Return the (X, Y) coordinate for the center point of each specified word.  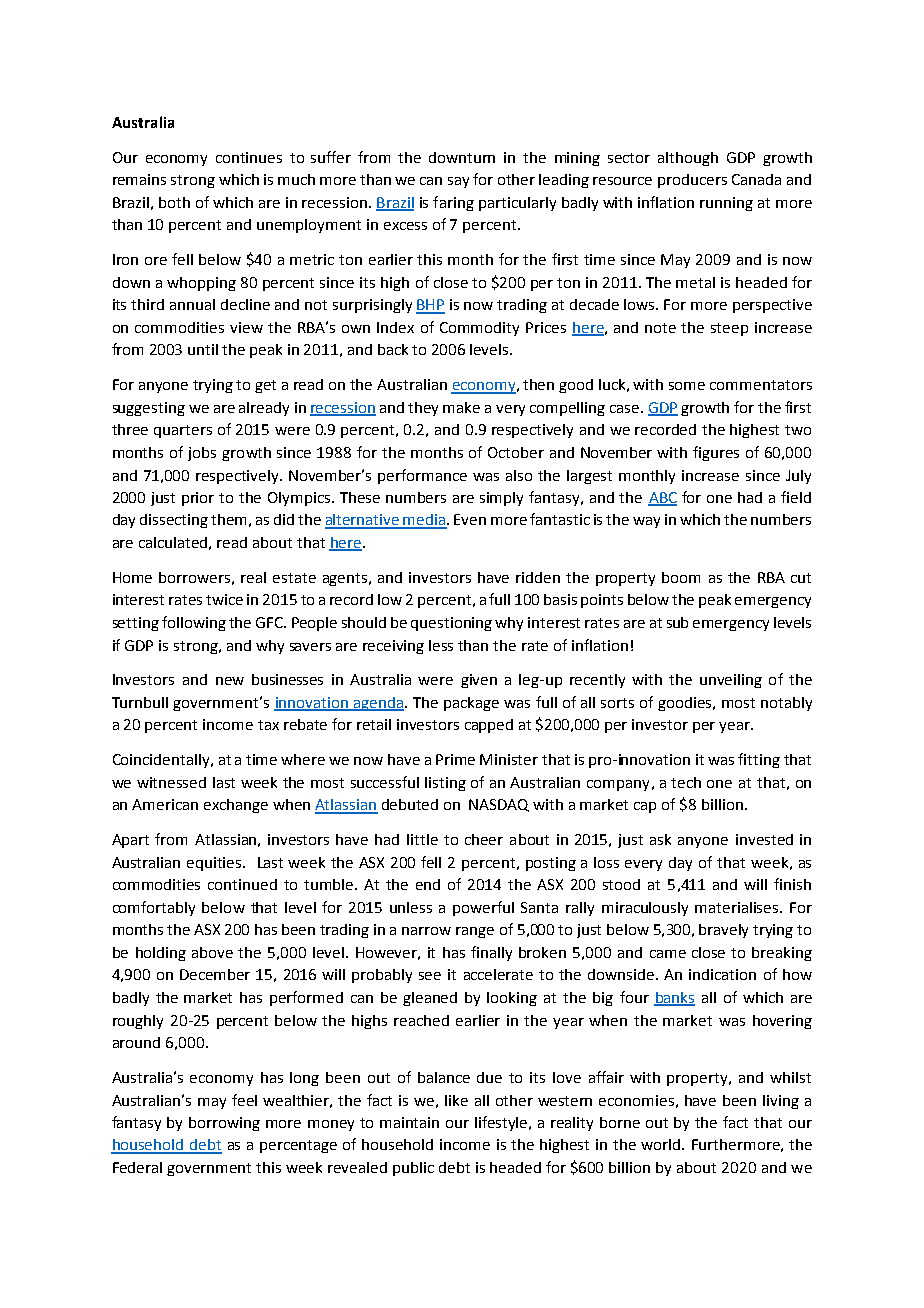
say (458, 182)
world (662, 1144)
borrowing (224, 1124)
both (174, 202)
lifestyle (502, 1123)
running (726, 204)
